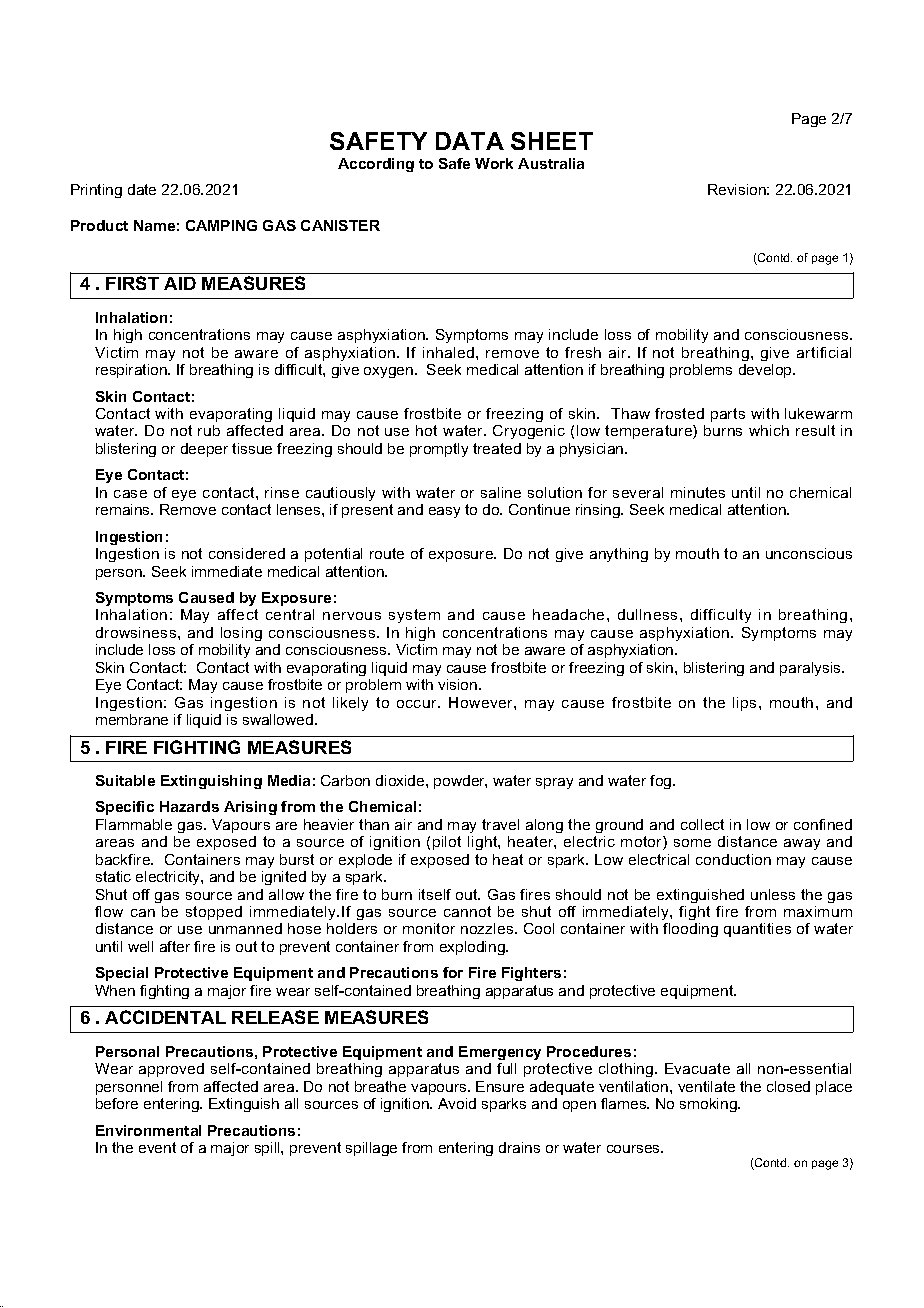 This document has width=924, height=1308. Describe the element at coordinates (467, 911) in the document. I see `cannot` at that location.
